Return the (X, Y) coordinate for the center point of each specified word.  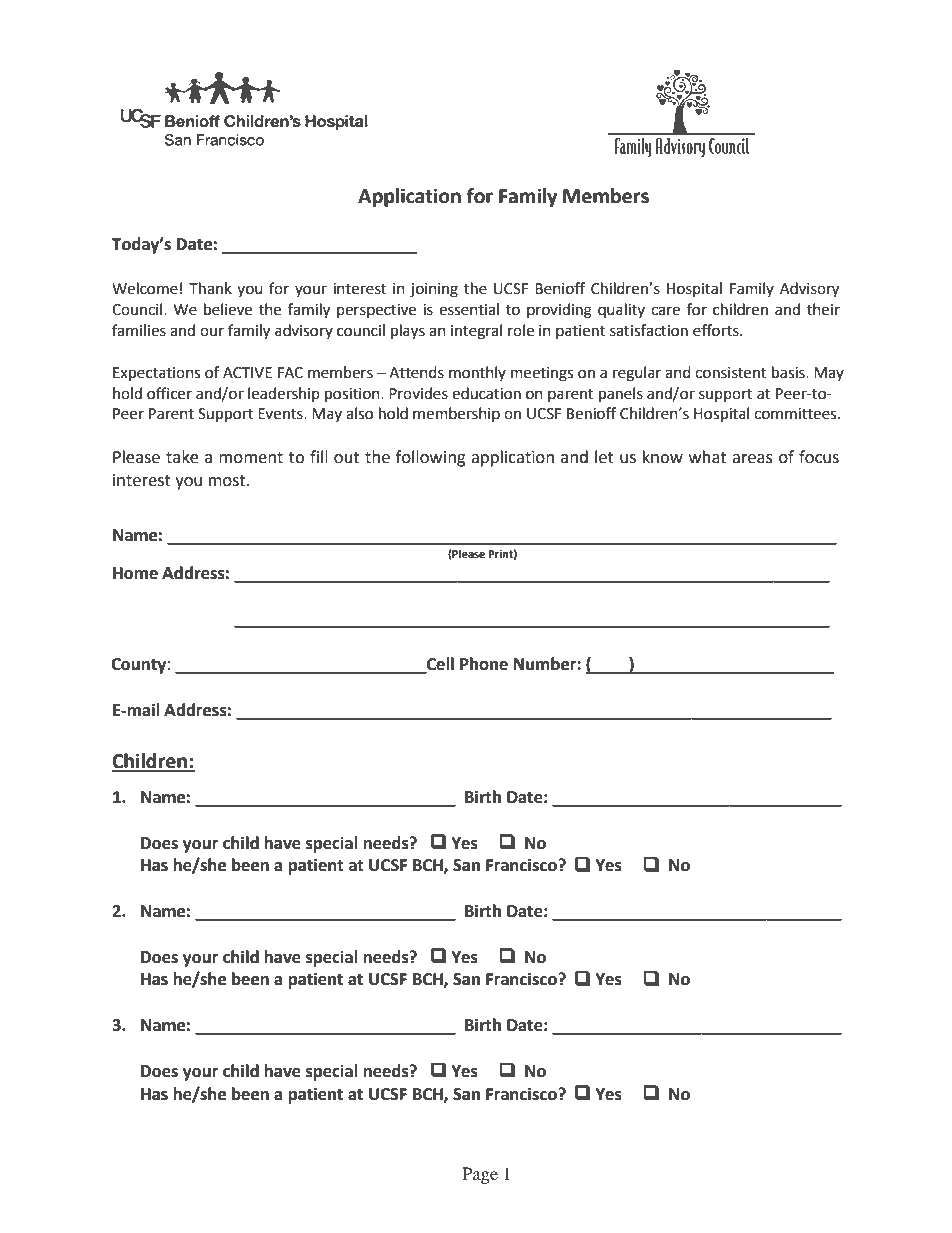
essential (469, 309)
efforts (717, 330)
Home (135, 573)
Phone (484, 664)
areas (752, 459)
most (228, 481)
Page (480, 1175)
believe (228, 309)
